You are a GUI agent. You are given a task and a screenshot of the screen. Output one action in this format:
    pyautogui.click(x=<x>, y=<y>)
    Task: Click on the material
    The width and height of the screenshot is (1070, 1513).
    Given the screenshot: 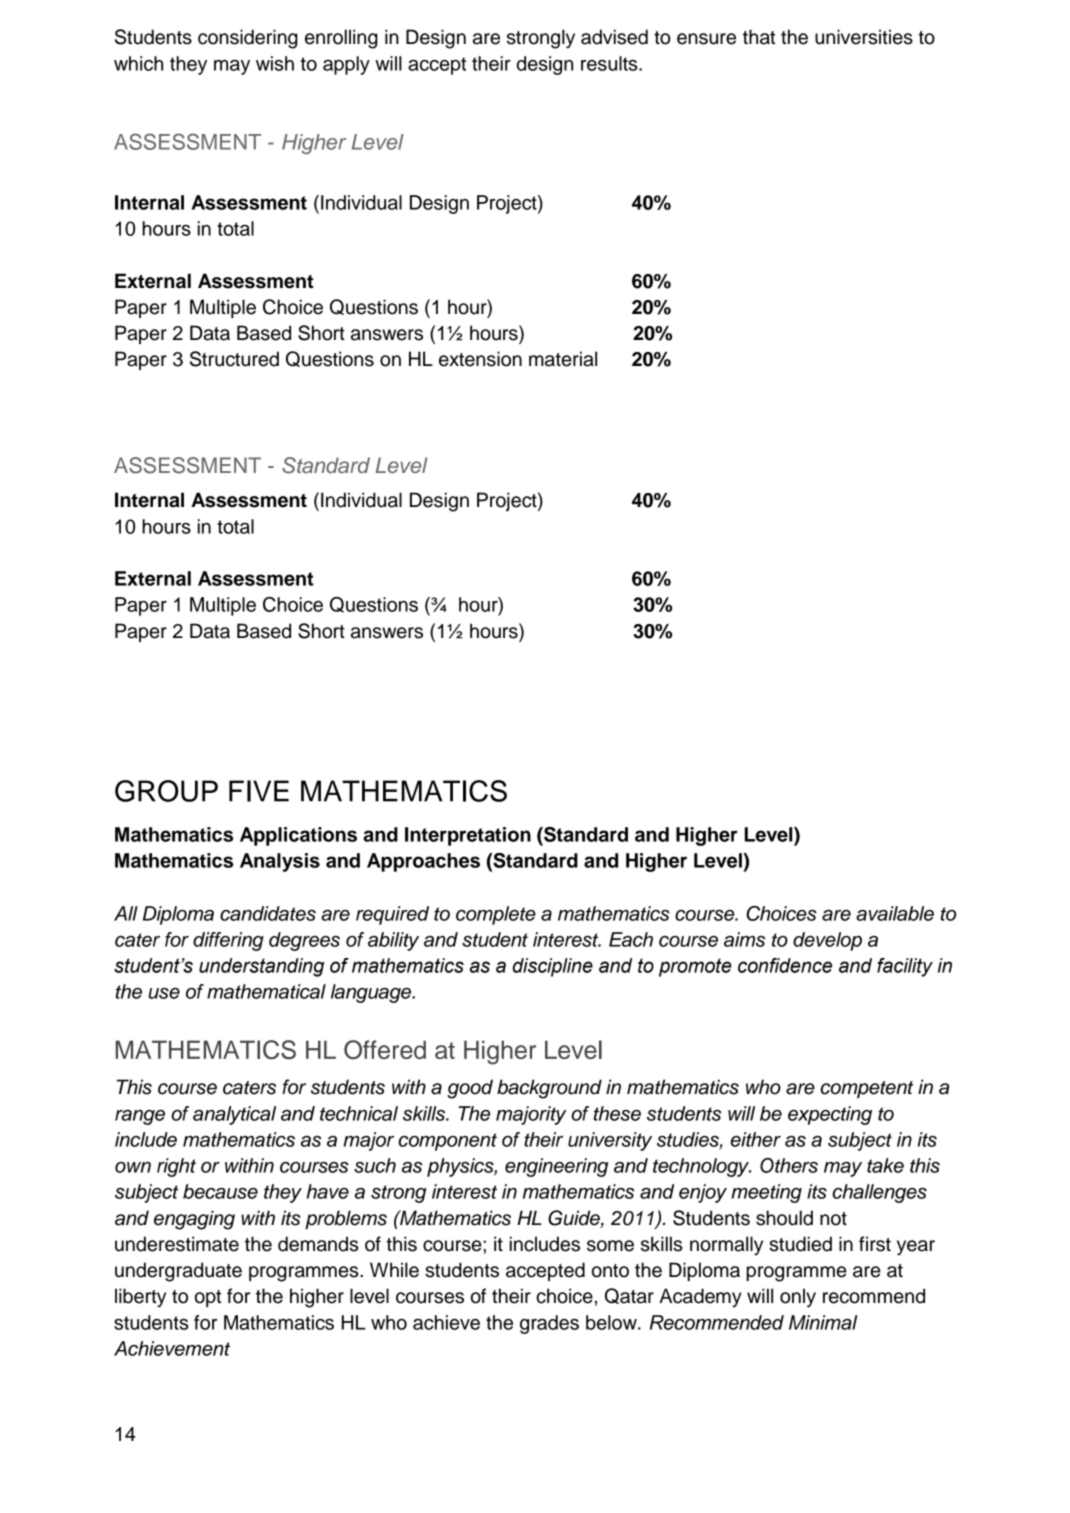 What is the action you would take?
    pyautogui.click(x=563, y=359)
